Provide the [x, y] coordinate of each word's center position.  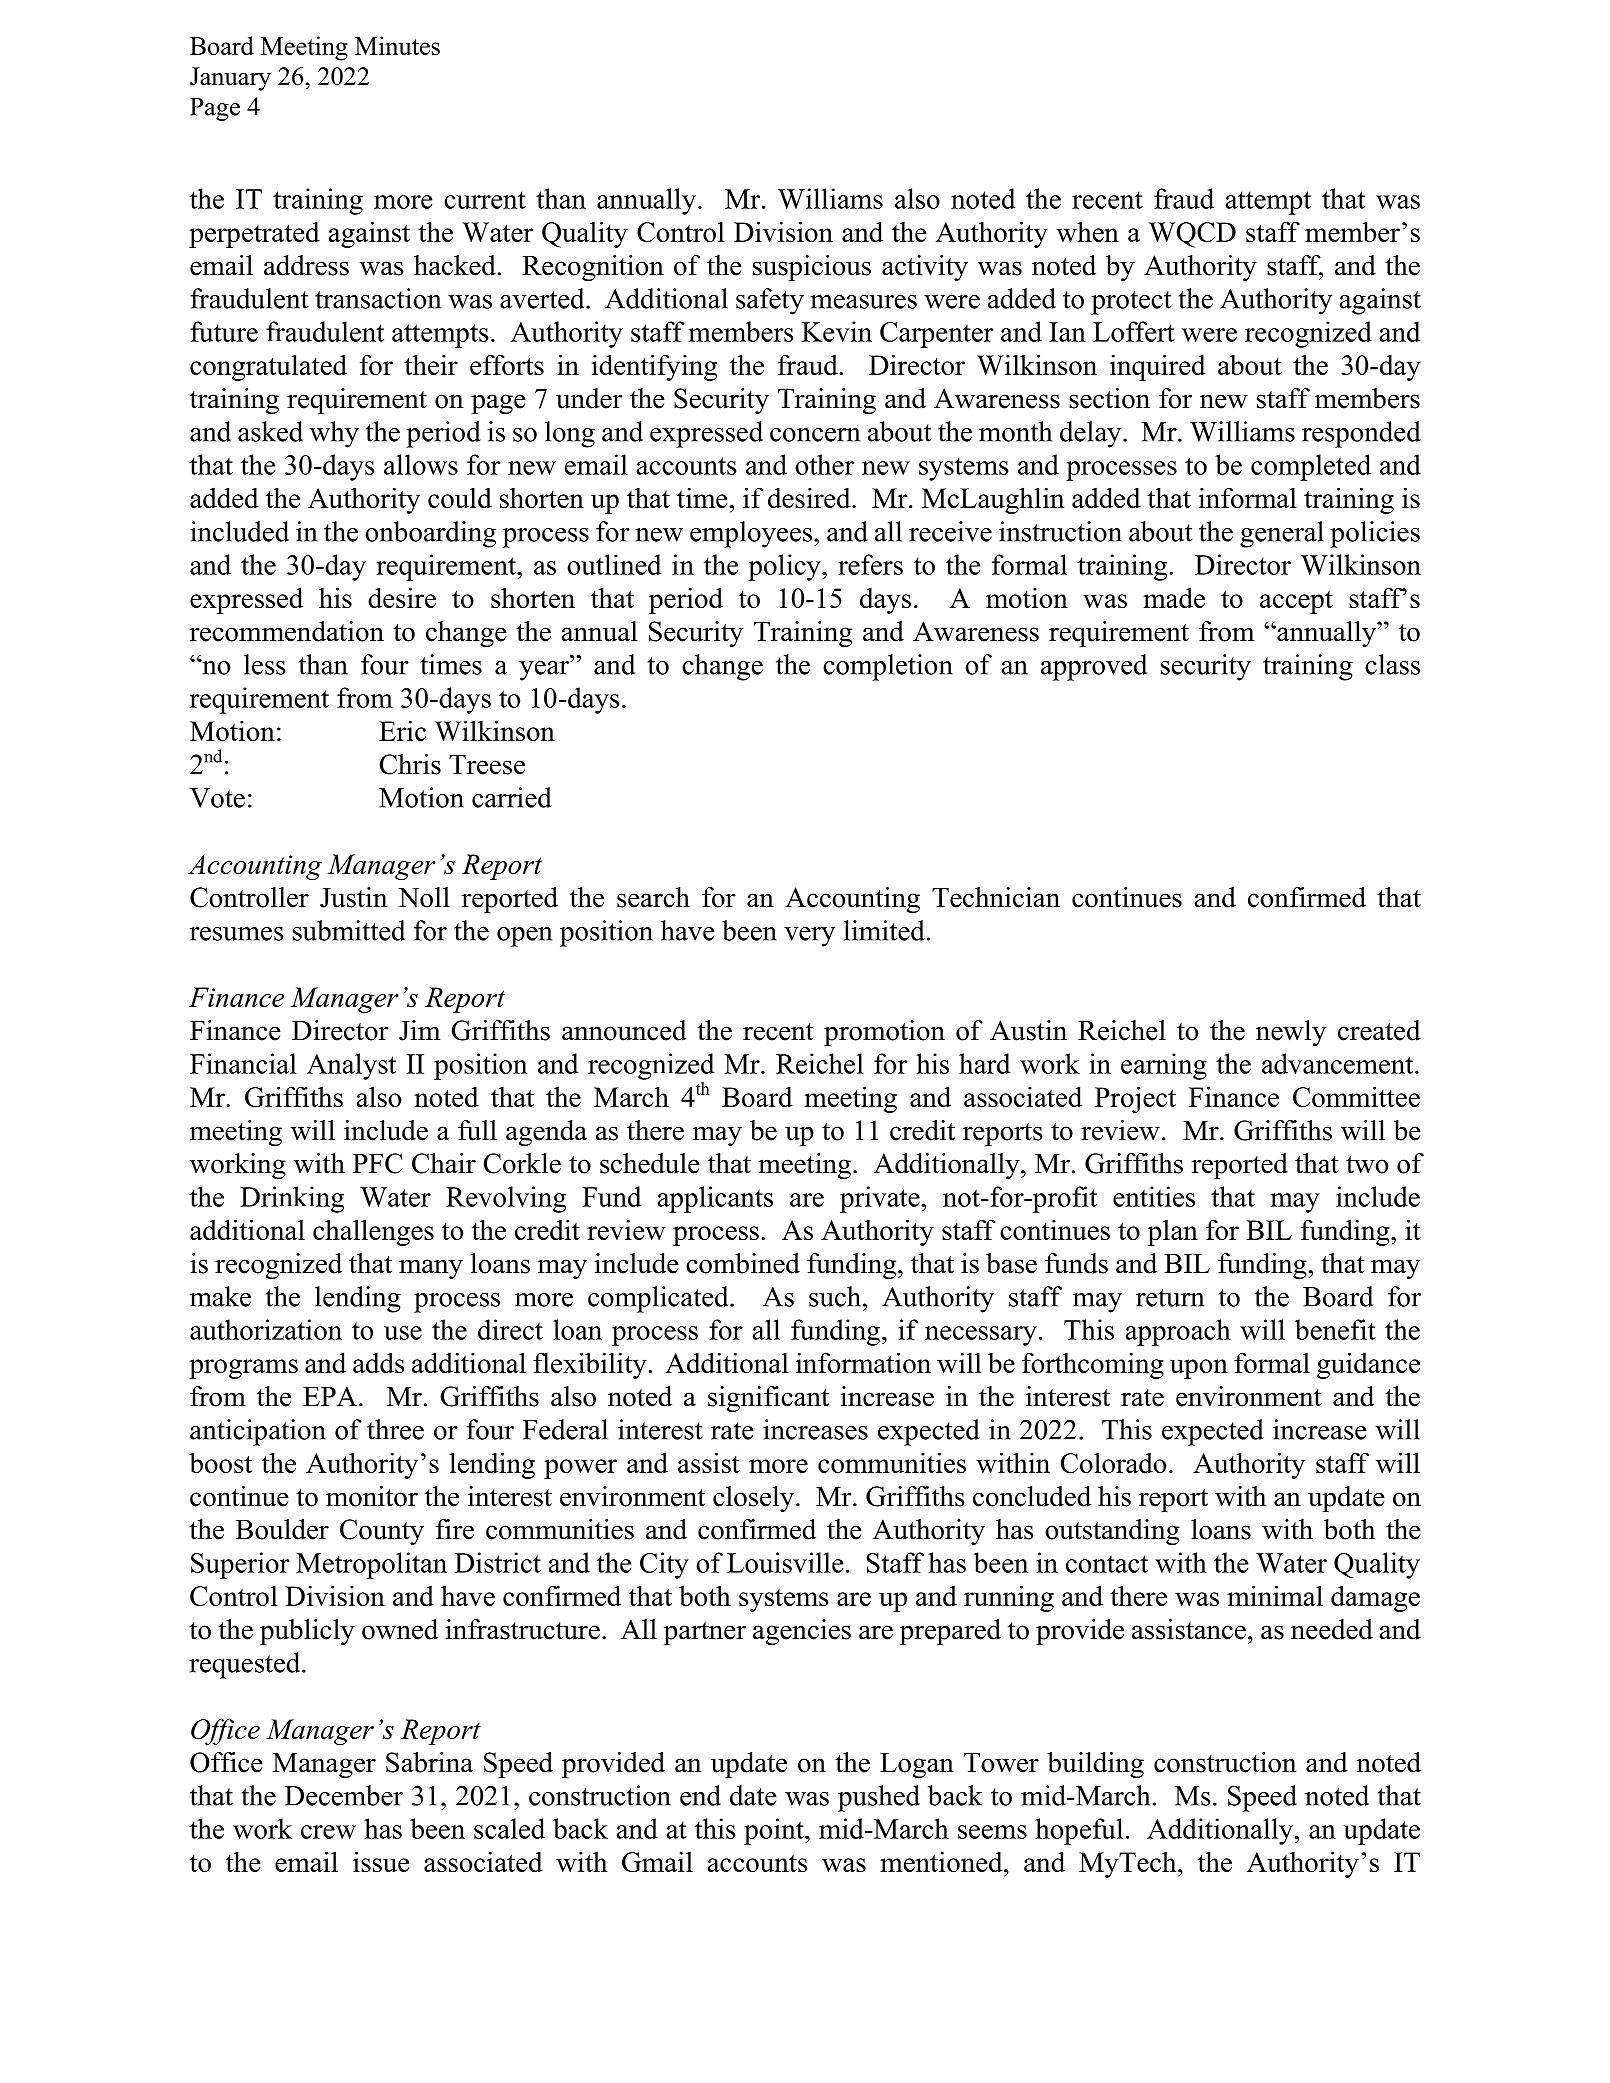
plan [1173, 1233]
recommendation [287, 631]
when [1087, 231]
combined [743, 1263]
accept [1296, 602]
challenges [373, 1232]
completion [888, 667]
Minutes [397, 45]
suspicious [812, 268]
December [344, 1795]
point [775, 1831]
